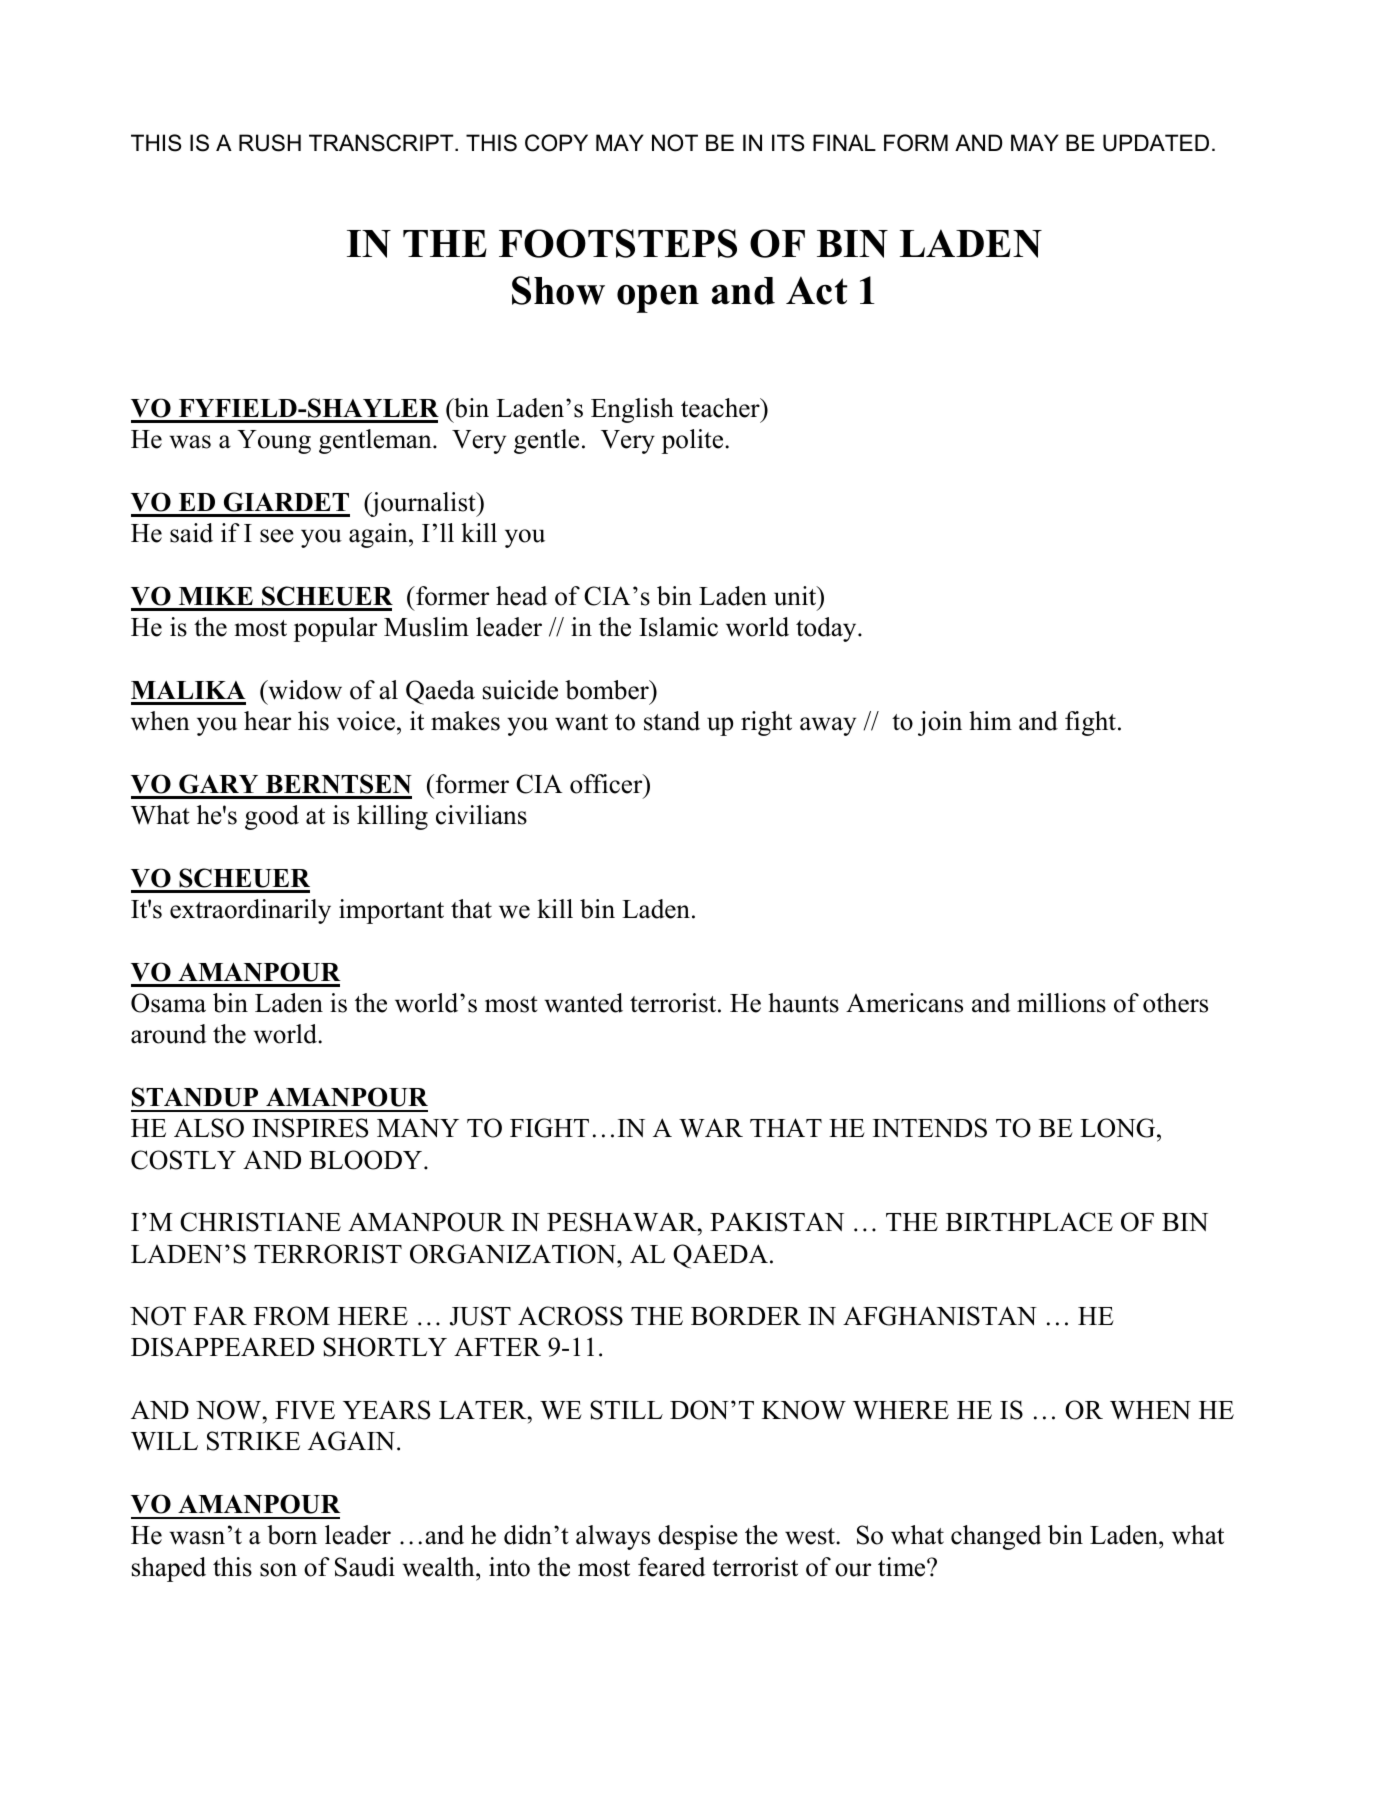 This screenshot has width=1389, height=1798. I want to click on UPDATED, so click(1156, 143).
